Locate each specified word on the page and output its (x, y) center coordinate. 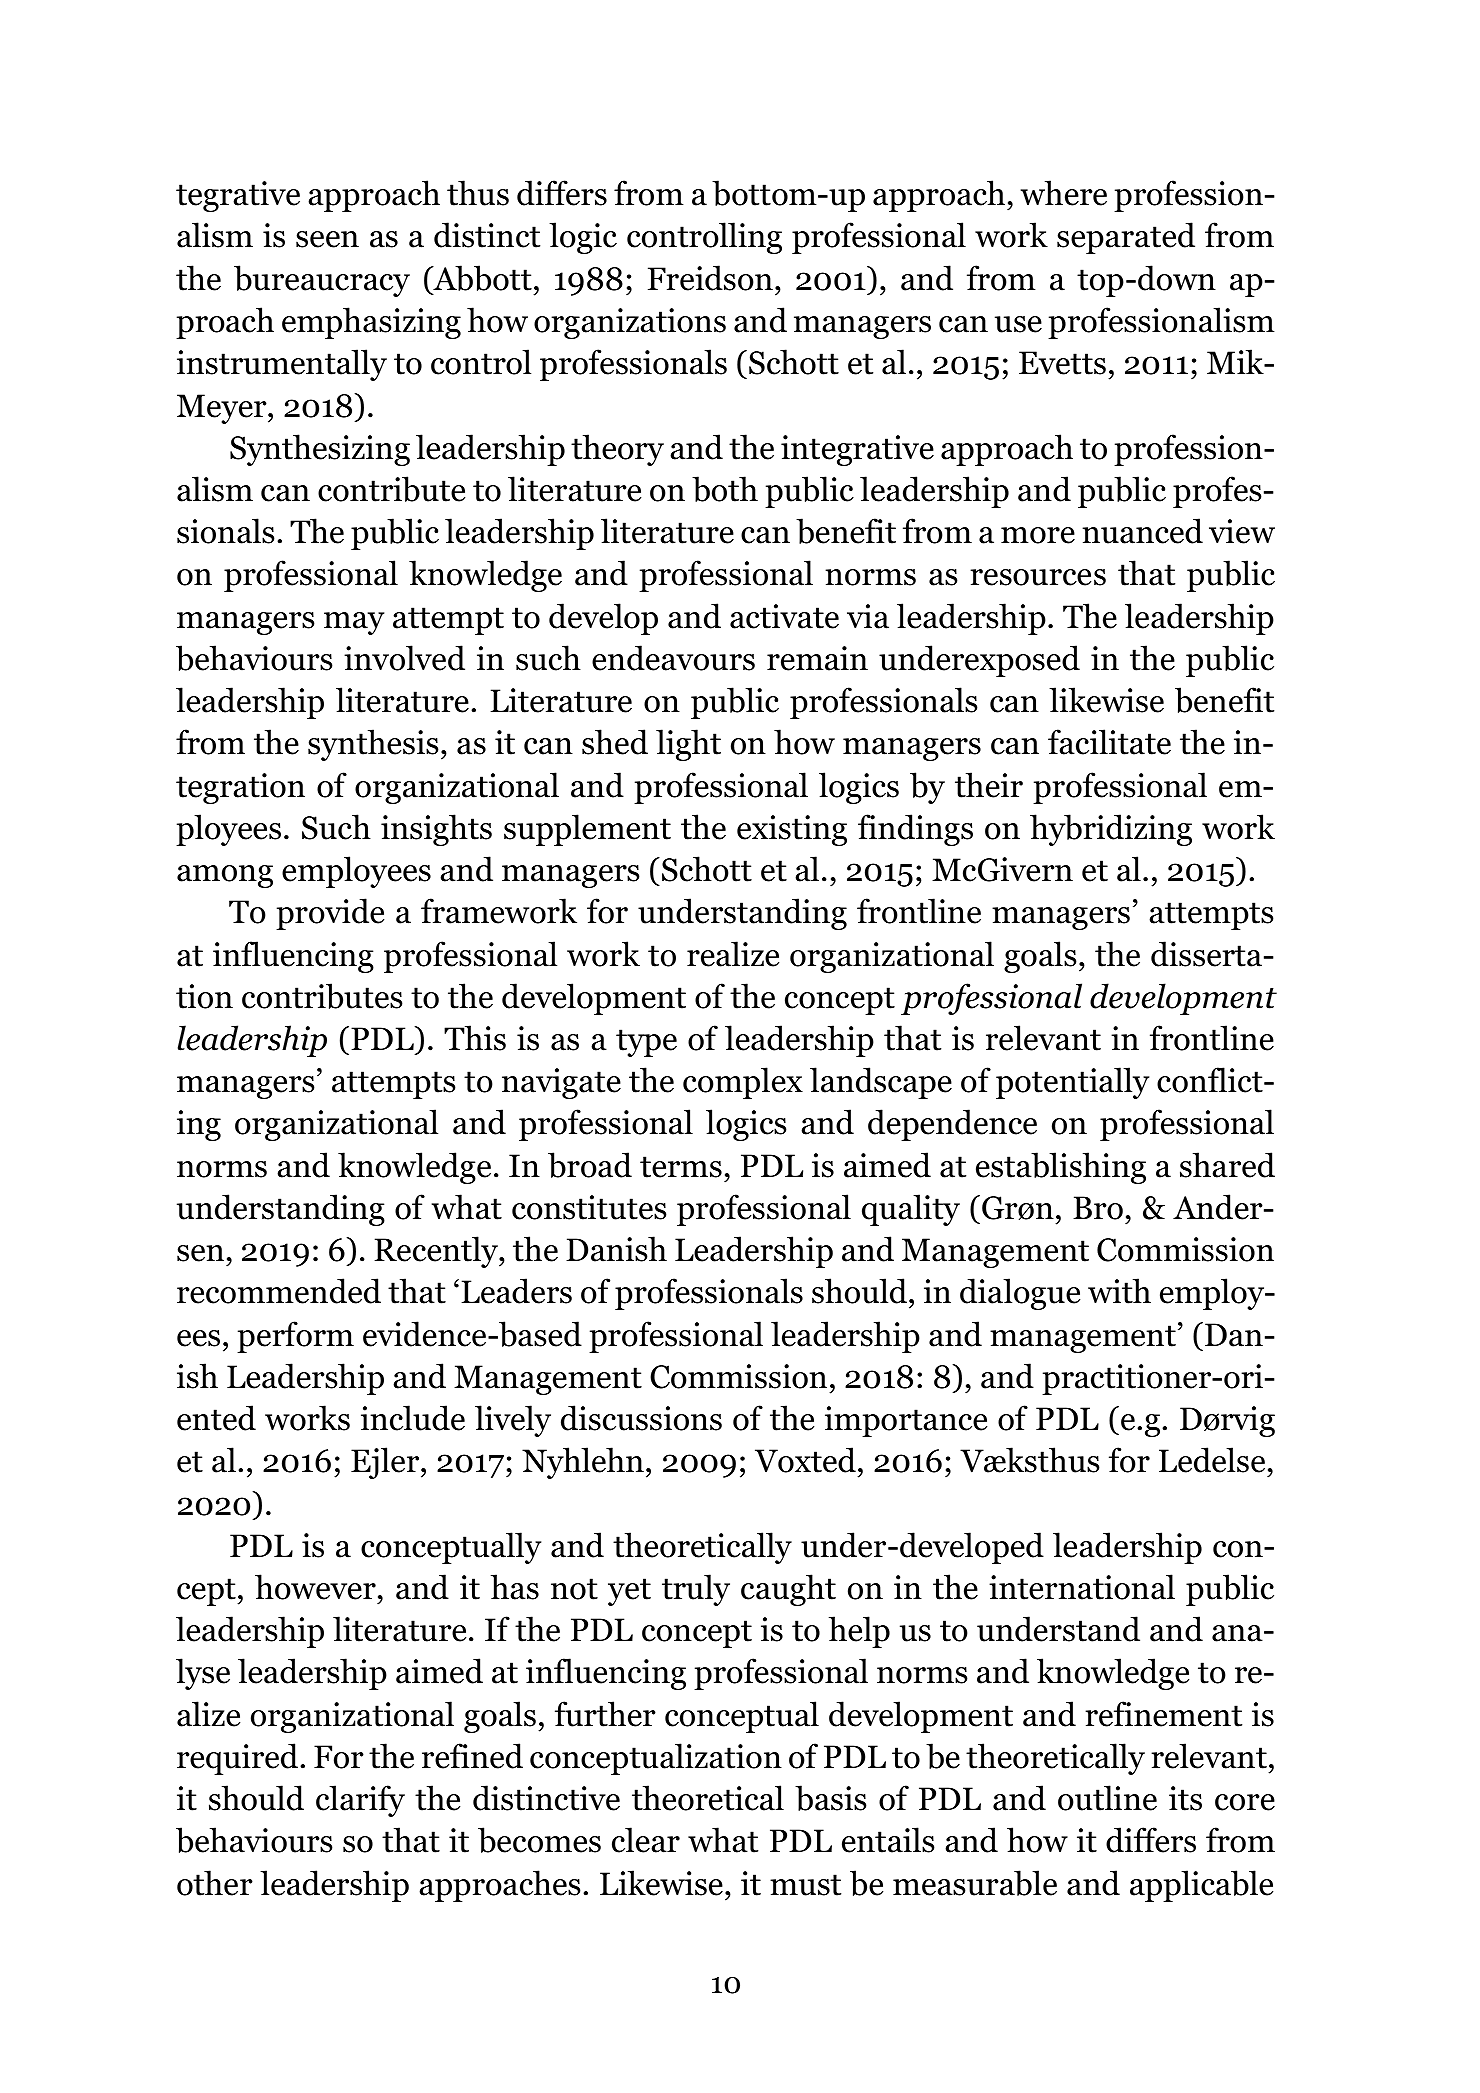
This (475, 1038)
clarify (360, 1801)
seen (327, 239)
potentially (1072, 1083)
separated (1126, 238)
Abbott (481, 279)
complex (743, 1083)
